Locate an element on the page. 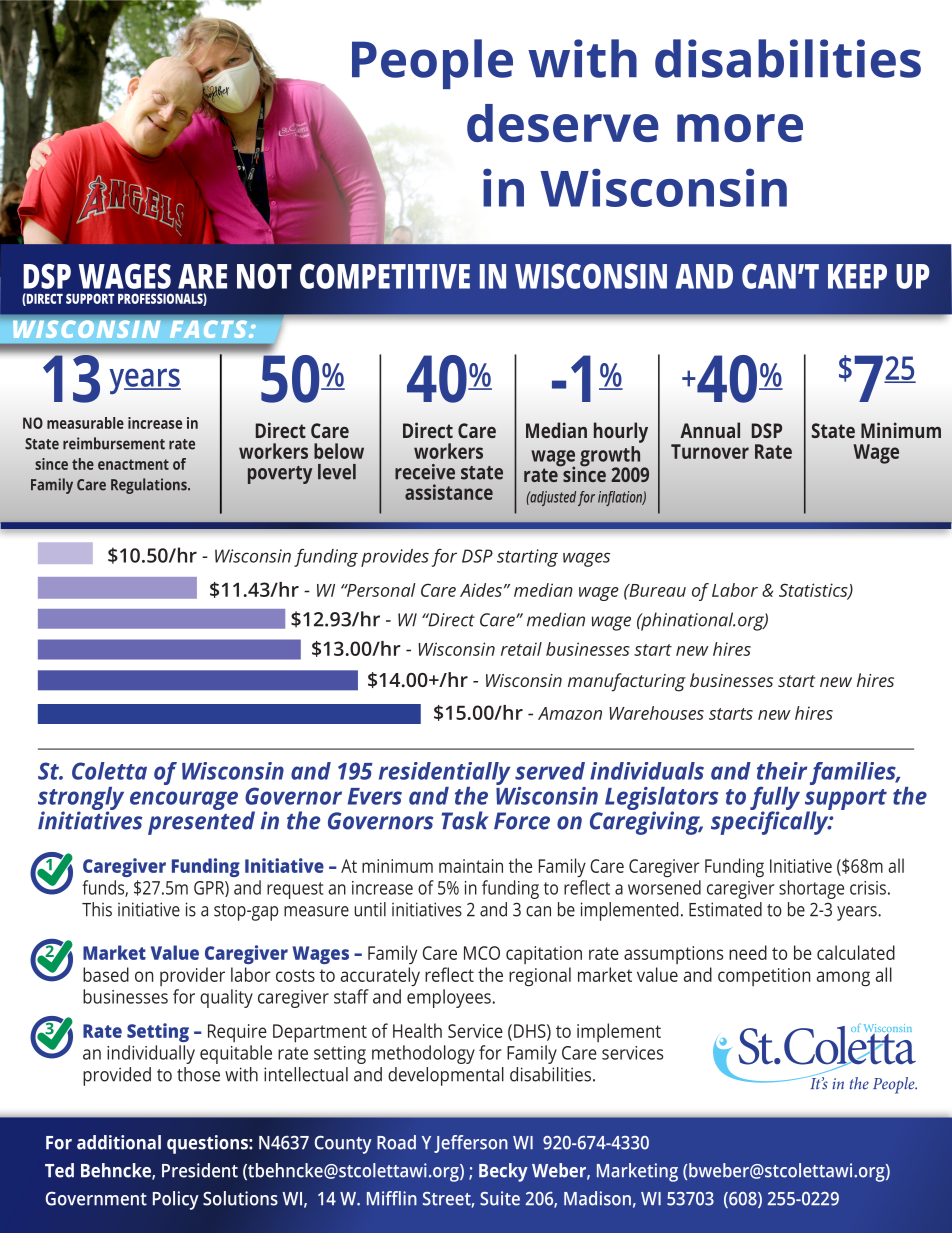 Image resolution: width=952 pixels, height=1233 pixels. deserve is located at coordinates (563, 123).
